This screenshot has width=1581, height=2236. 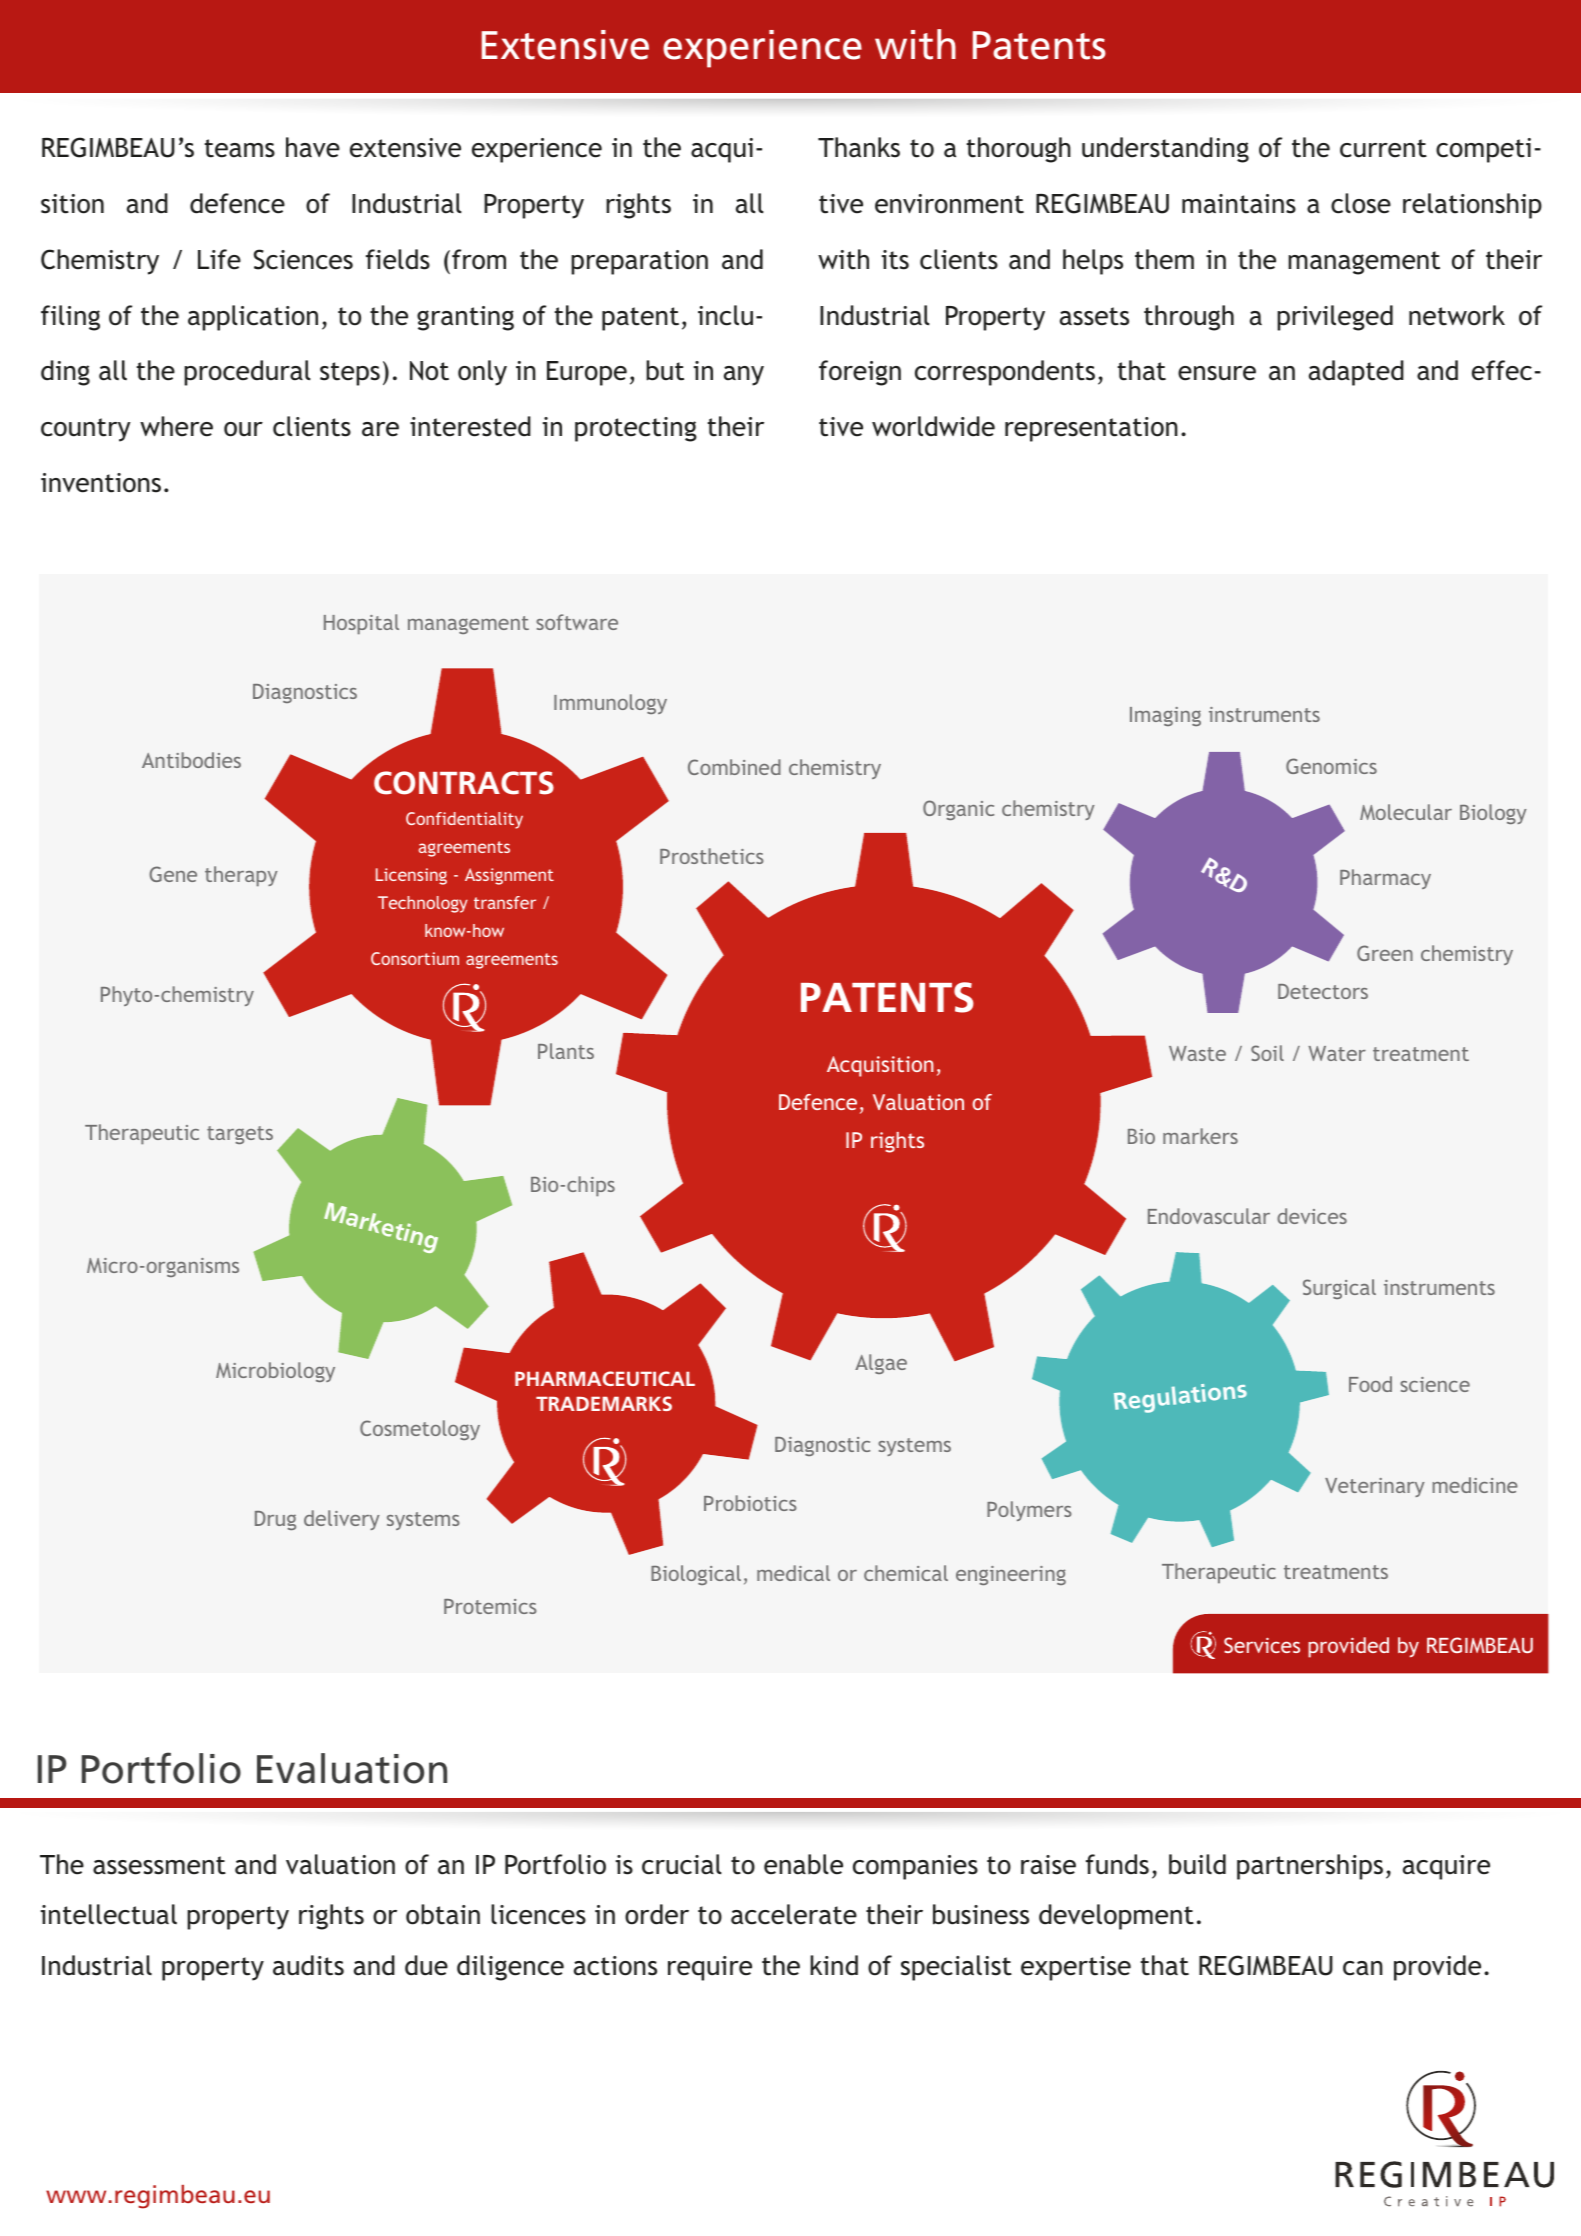 What do you see at coordinates (1361, 203) in the screenshot?
I see `close` at bounding box center [1361, 203].
